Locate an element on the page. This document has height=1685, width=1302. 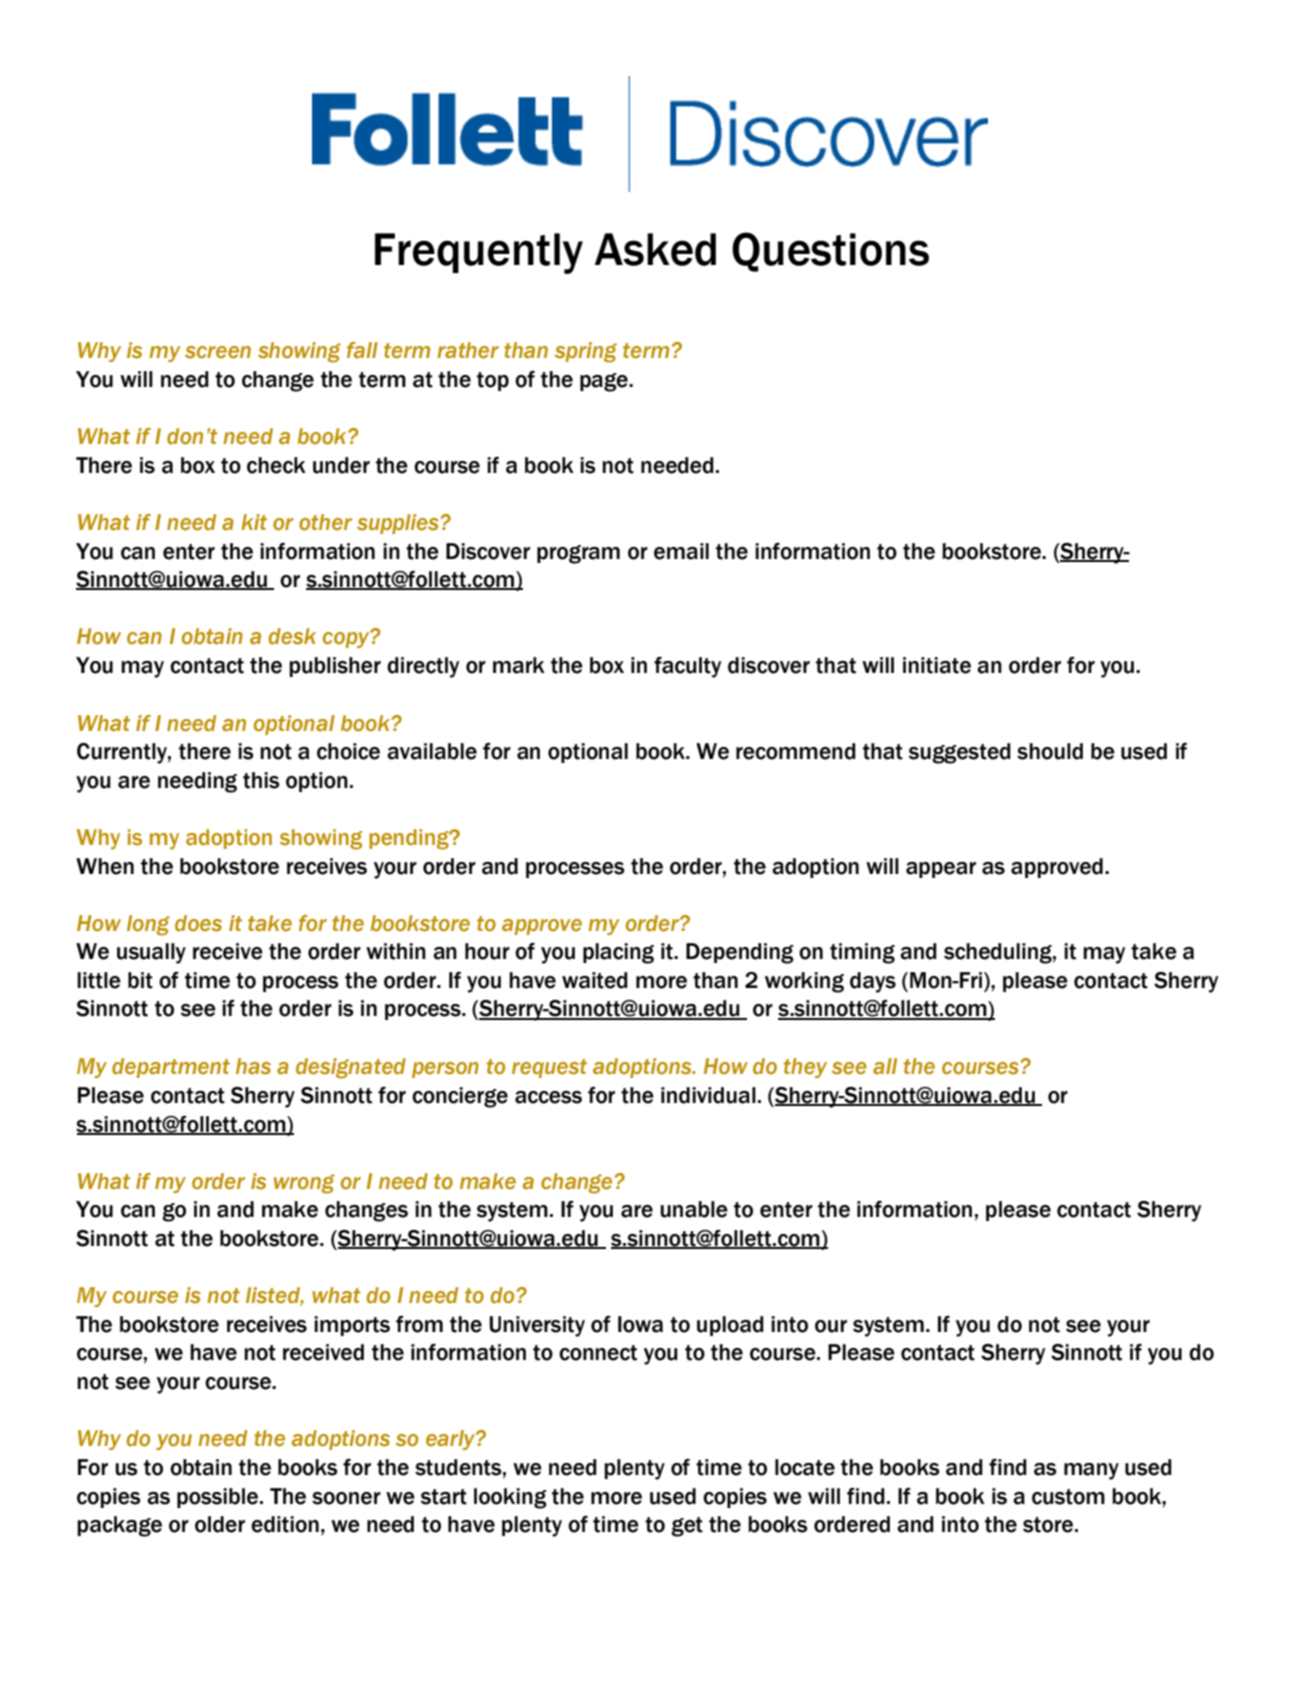
waited is located at coordinates (595, 980).
